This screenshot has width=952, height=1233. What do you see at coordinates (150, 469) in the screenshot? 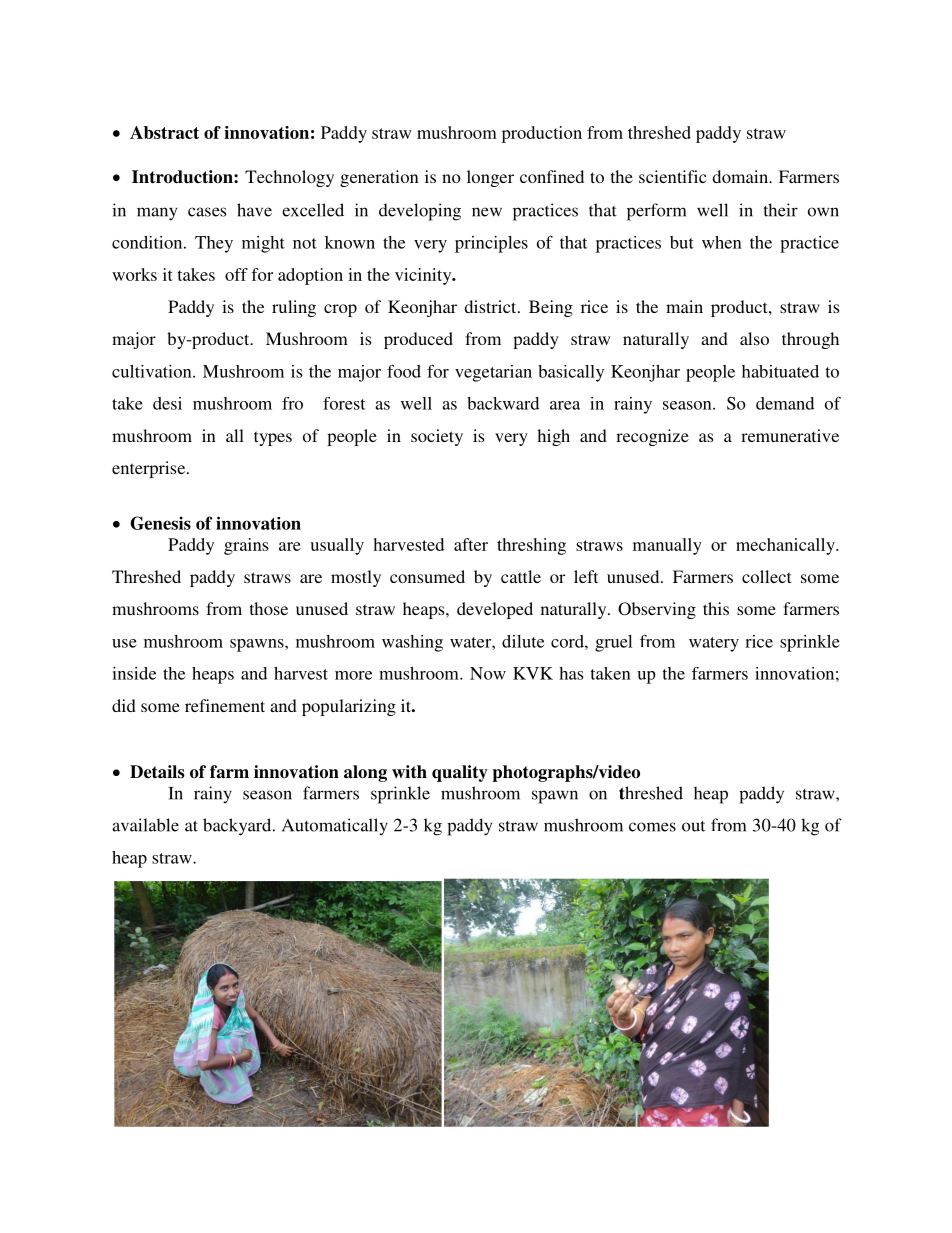
I see `enterprise` at bounding box center [150, 469].
